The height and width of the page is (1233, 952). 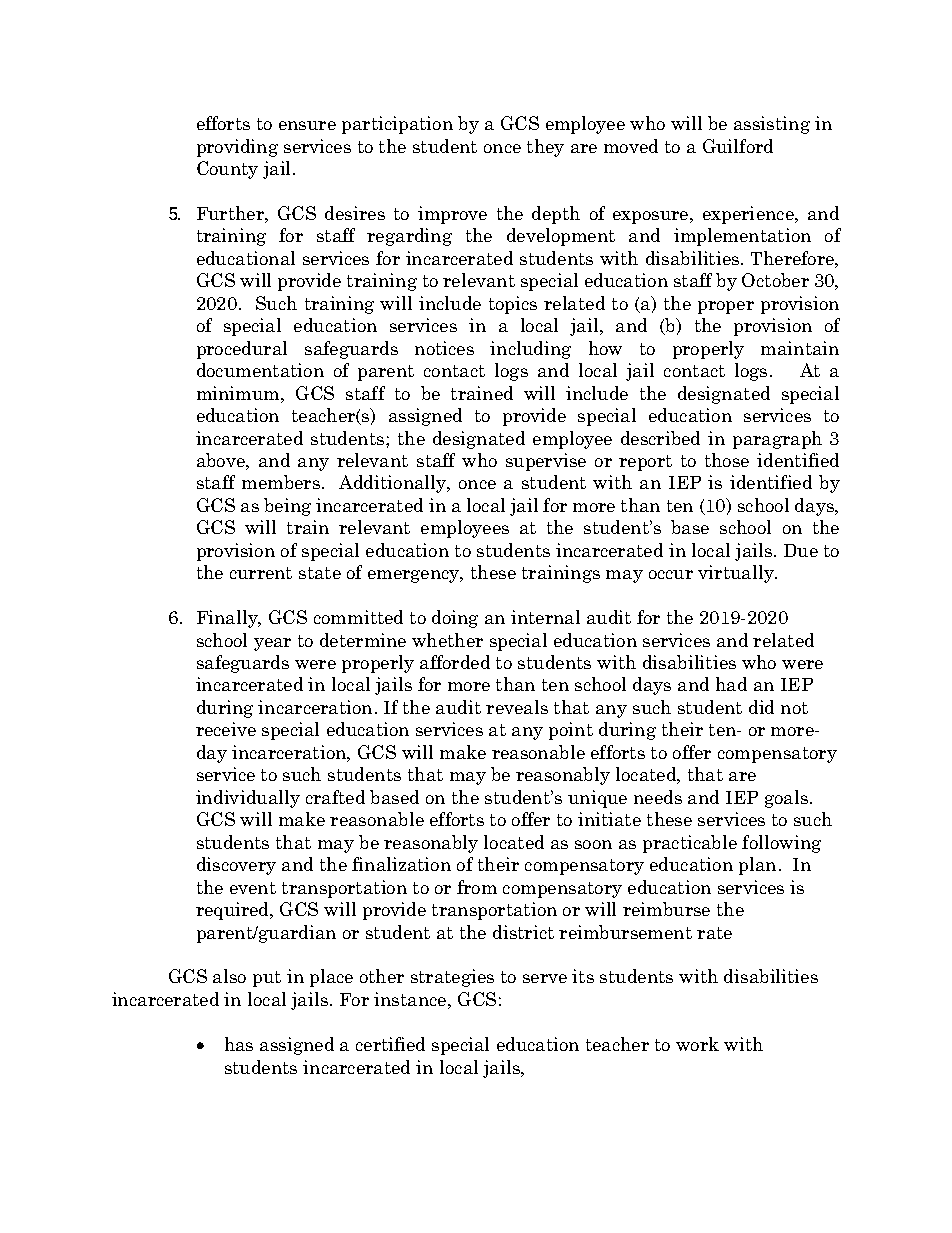 What do you see at coordinates (320, 573) in the page?
I see `state` at bounding box center [320, 573].
